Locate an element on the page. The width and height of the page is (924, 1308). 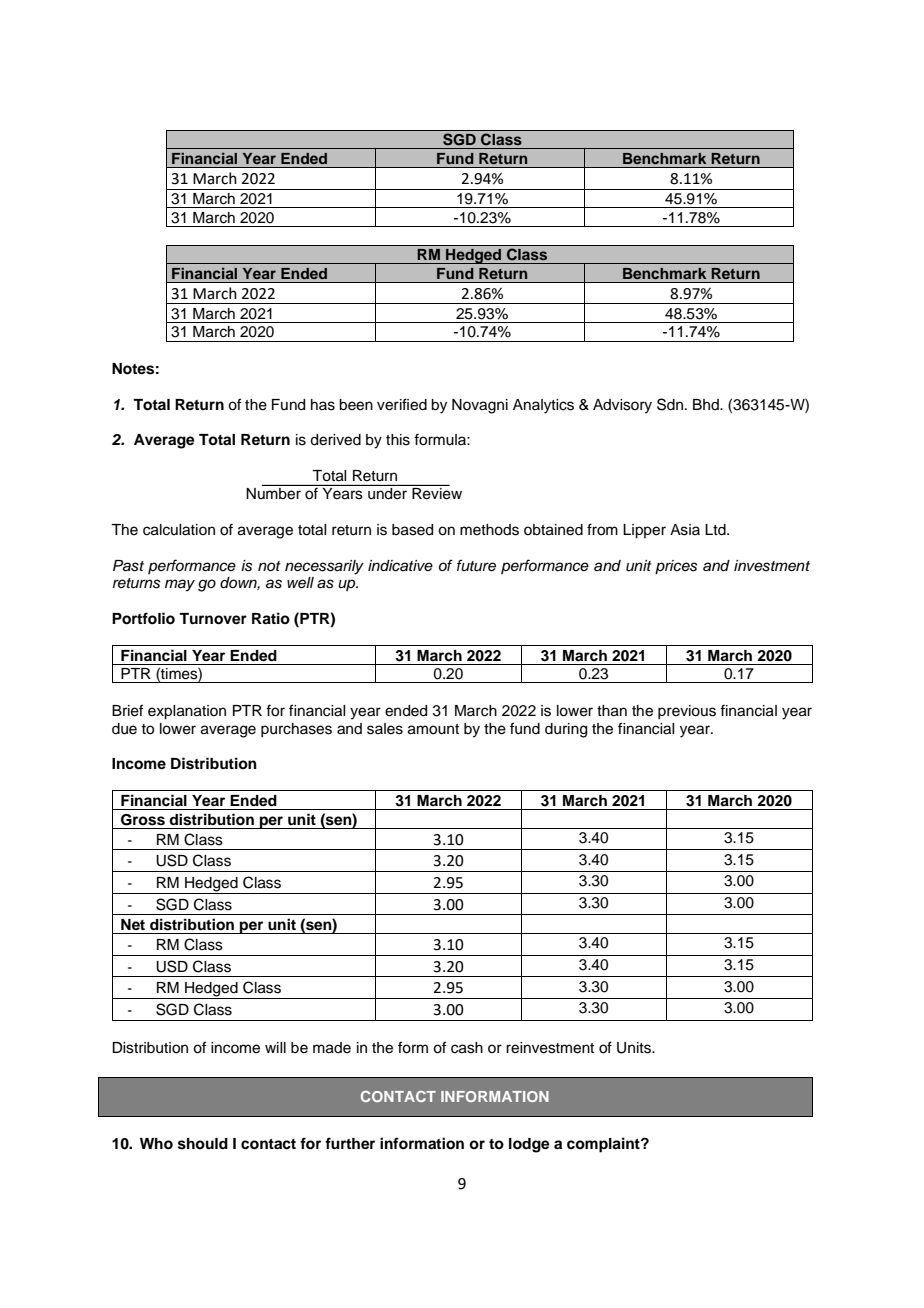
complaint is located at coordinates (604, 1145).
